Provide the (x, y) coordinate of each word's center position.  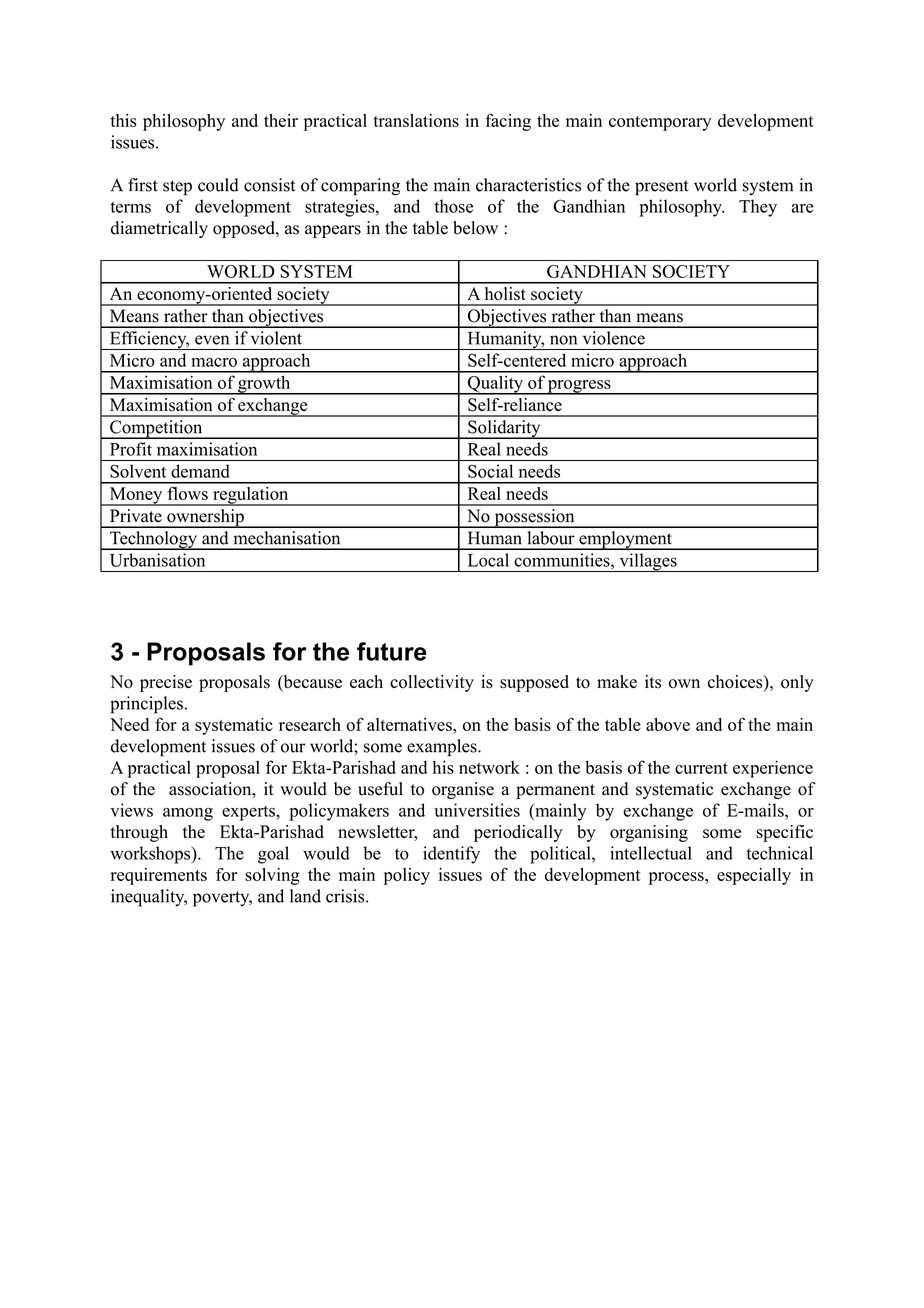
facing (508, 122)
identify (451, 855)
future (391, 651)
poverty (222, 899)
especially (754, 876)
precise (166, 683)
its (653, 682)
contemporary (660, 123)
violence (614, 338)
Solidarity (504, 429)
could (218, 185)
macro (214, 362)
